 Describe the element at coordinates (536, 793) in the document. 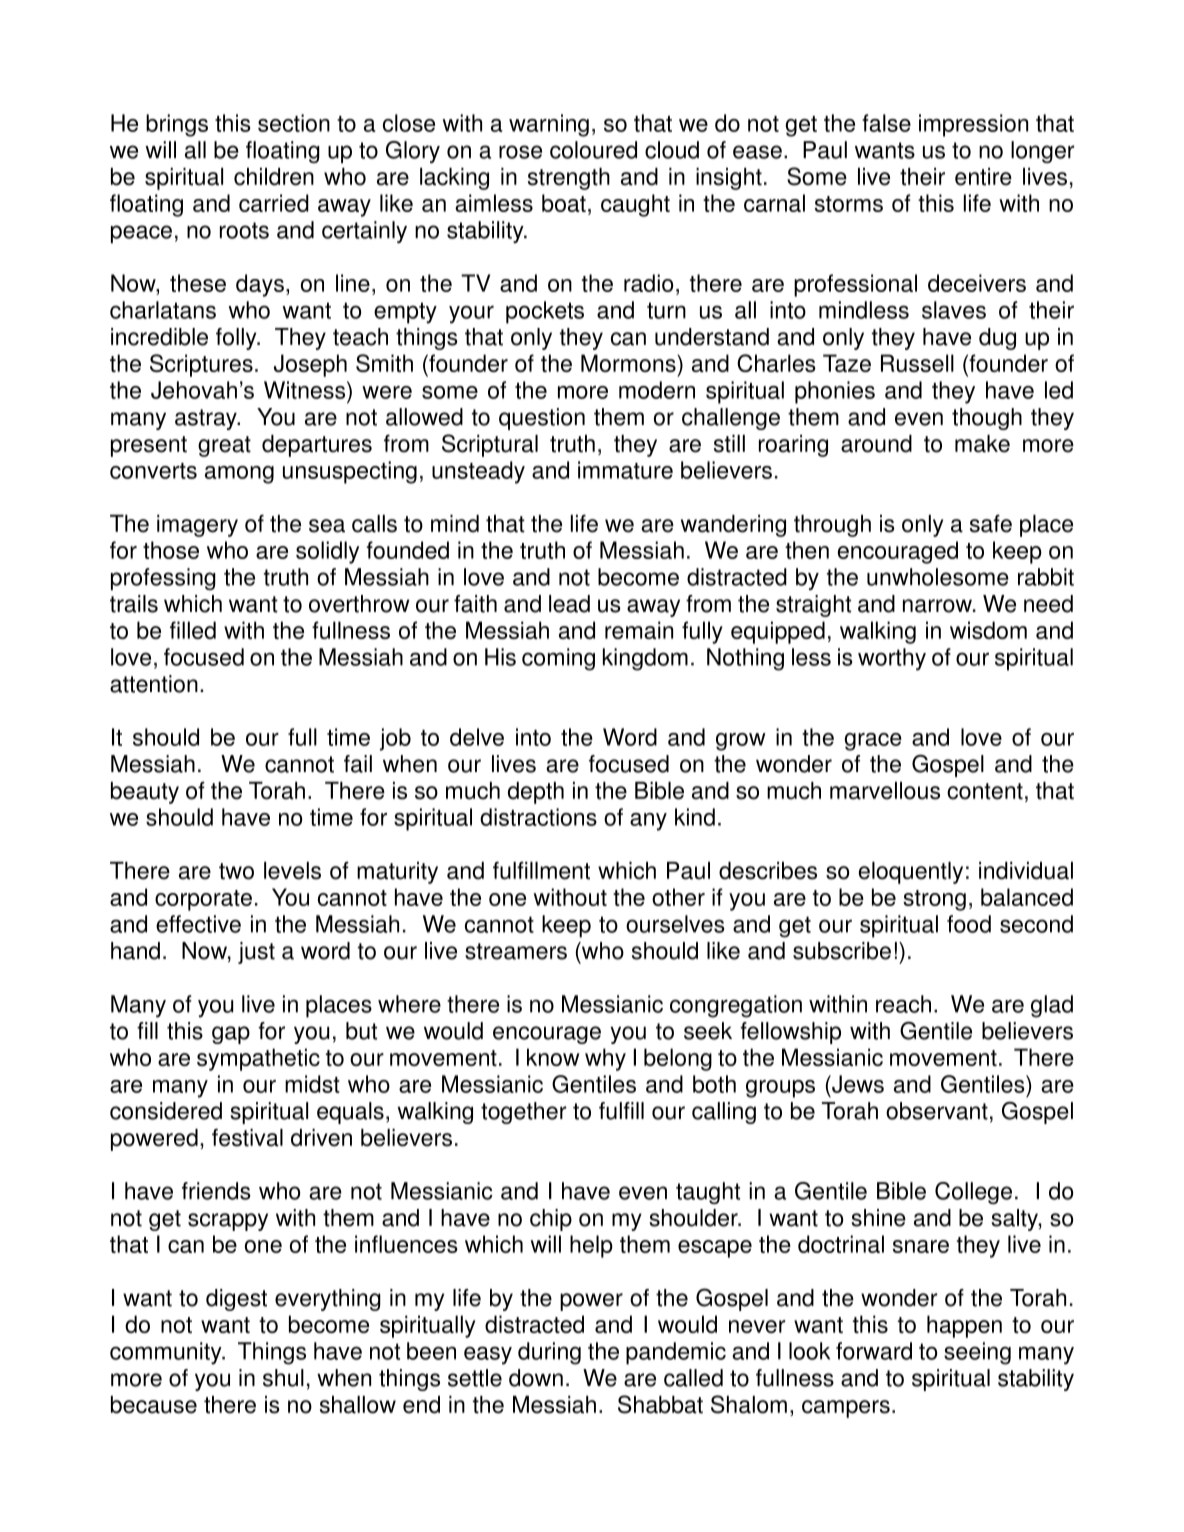

I see `depth` at that location.
